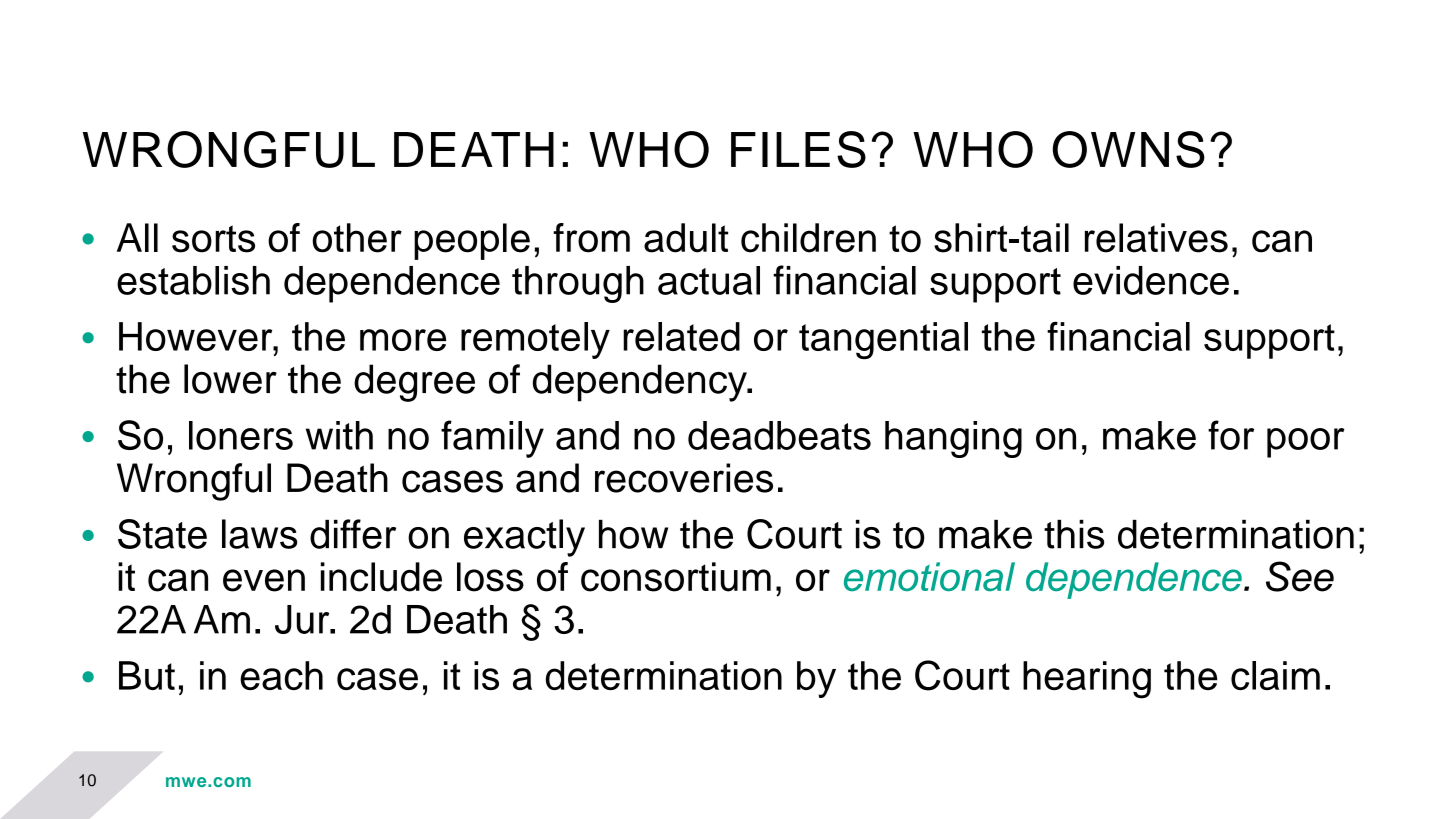 The height and width of the page is (819, 1456). I want to click on other, so click(357, 238).
